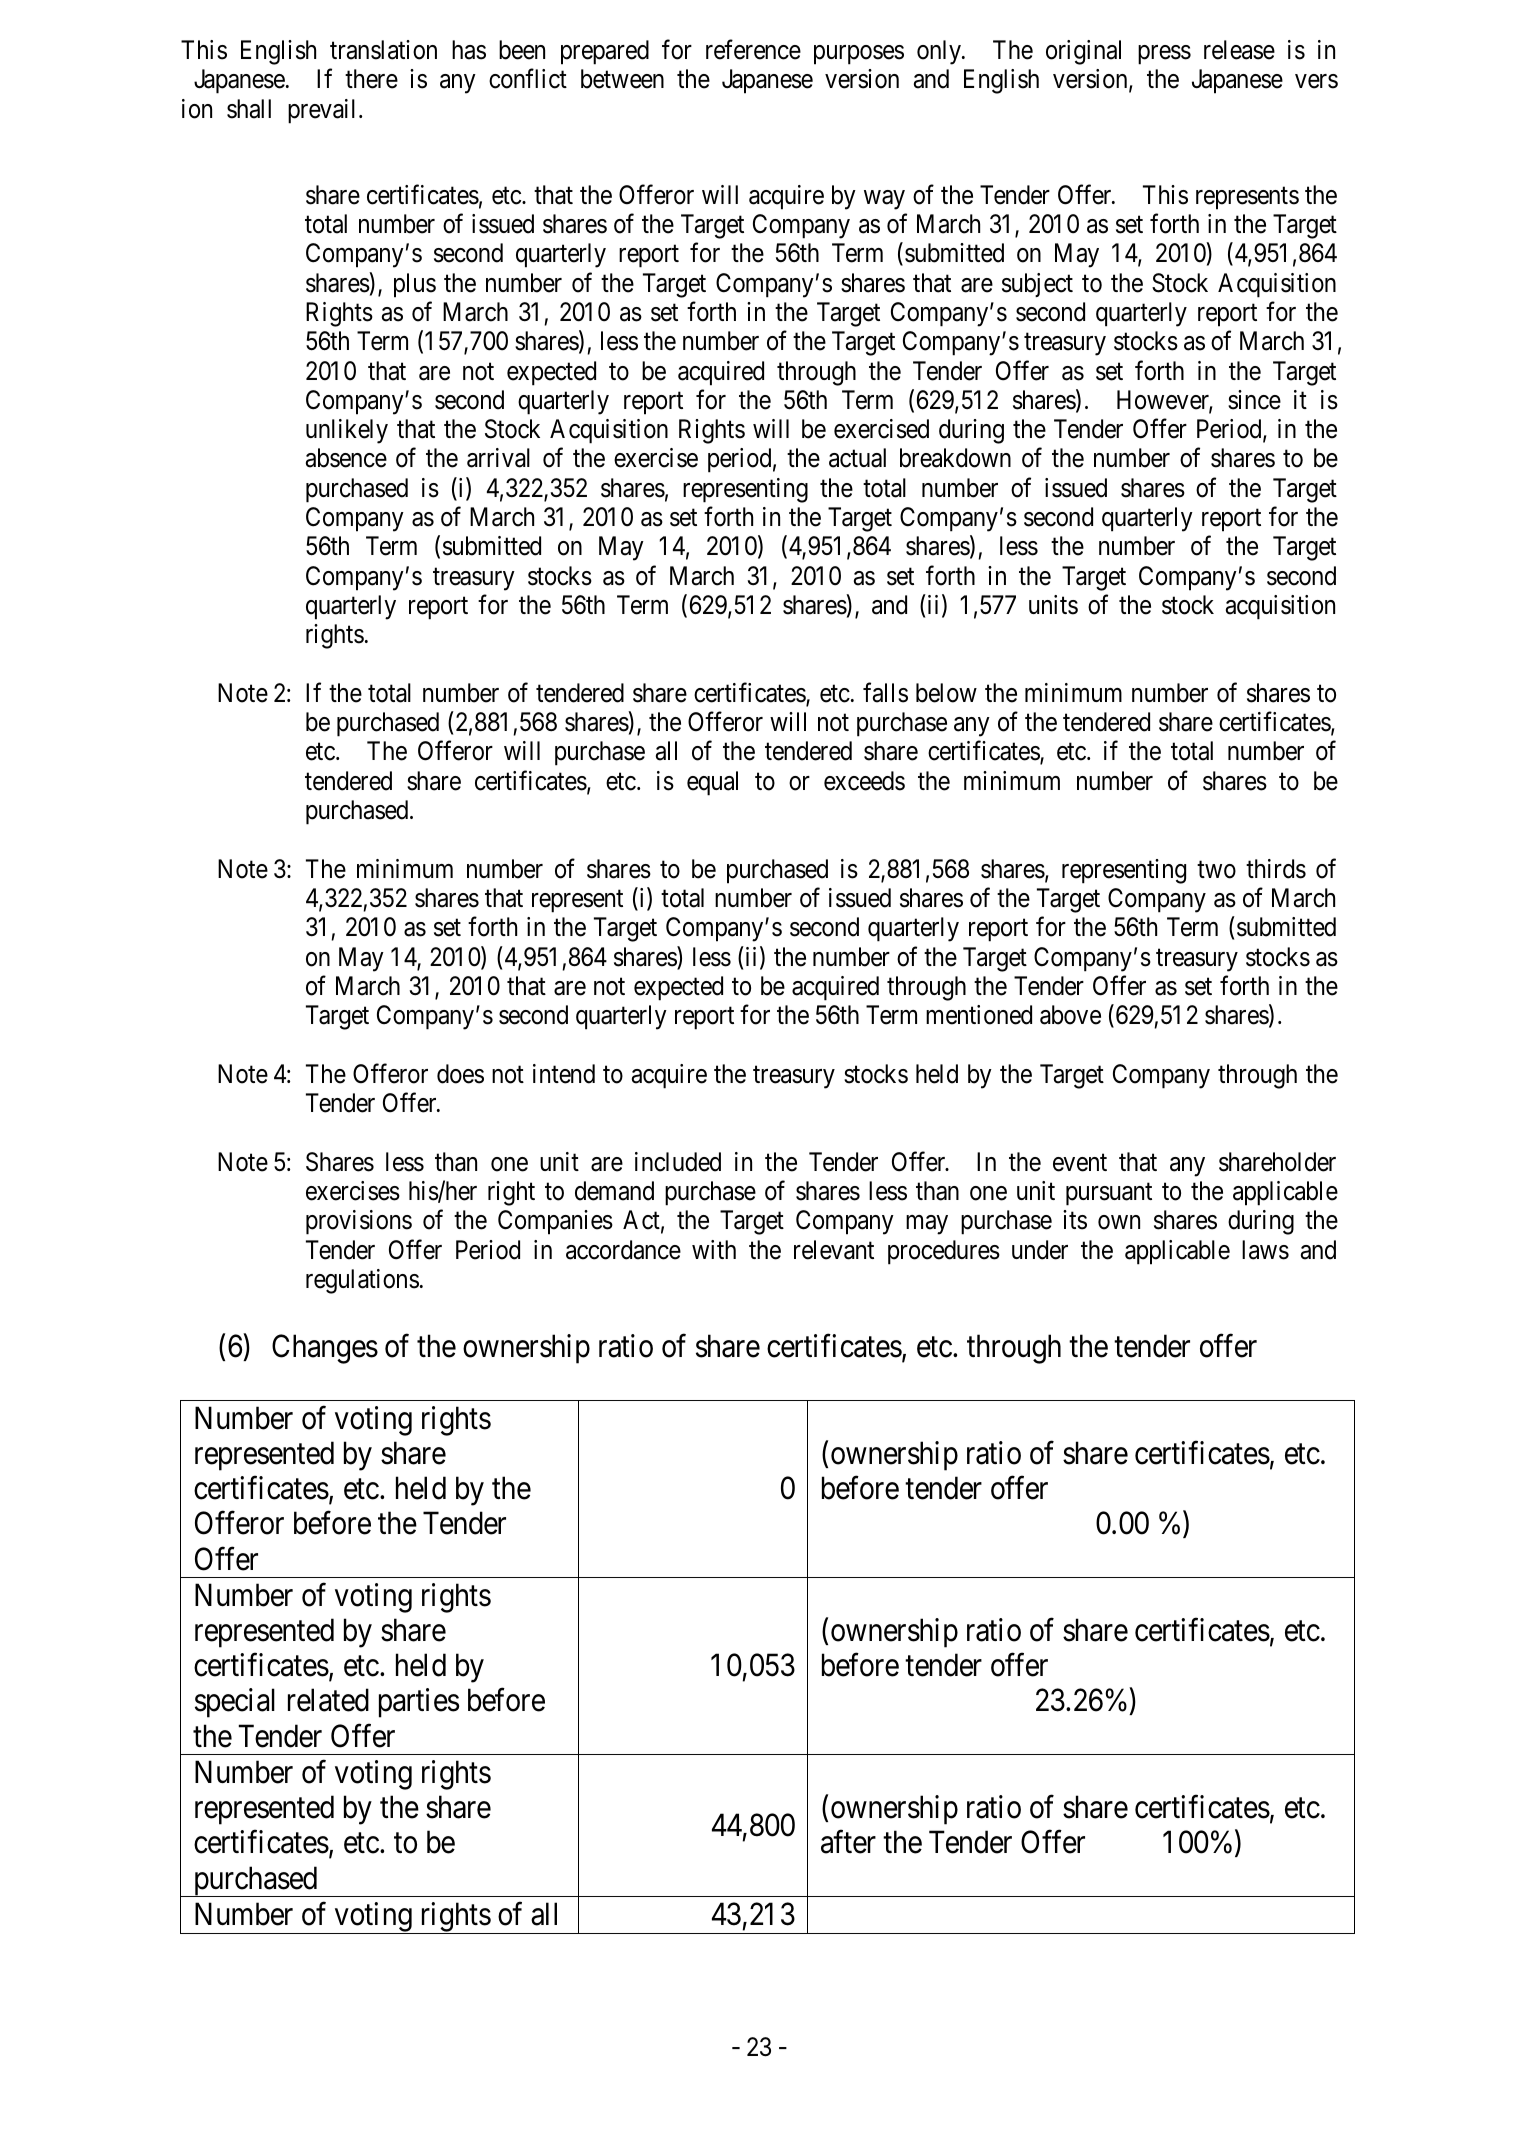  I want to click on related, so click(328, 1700).
